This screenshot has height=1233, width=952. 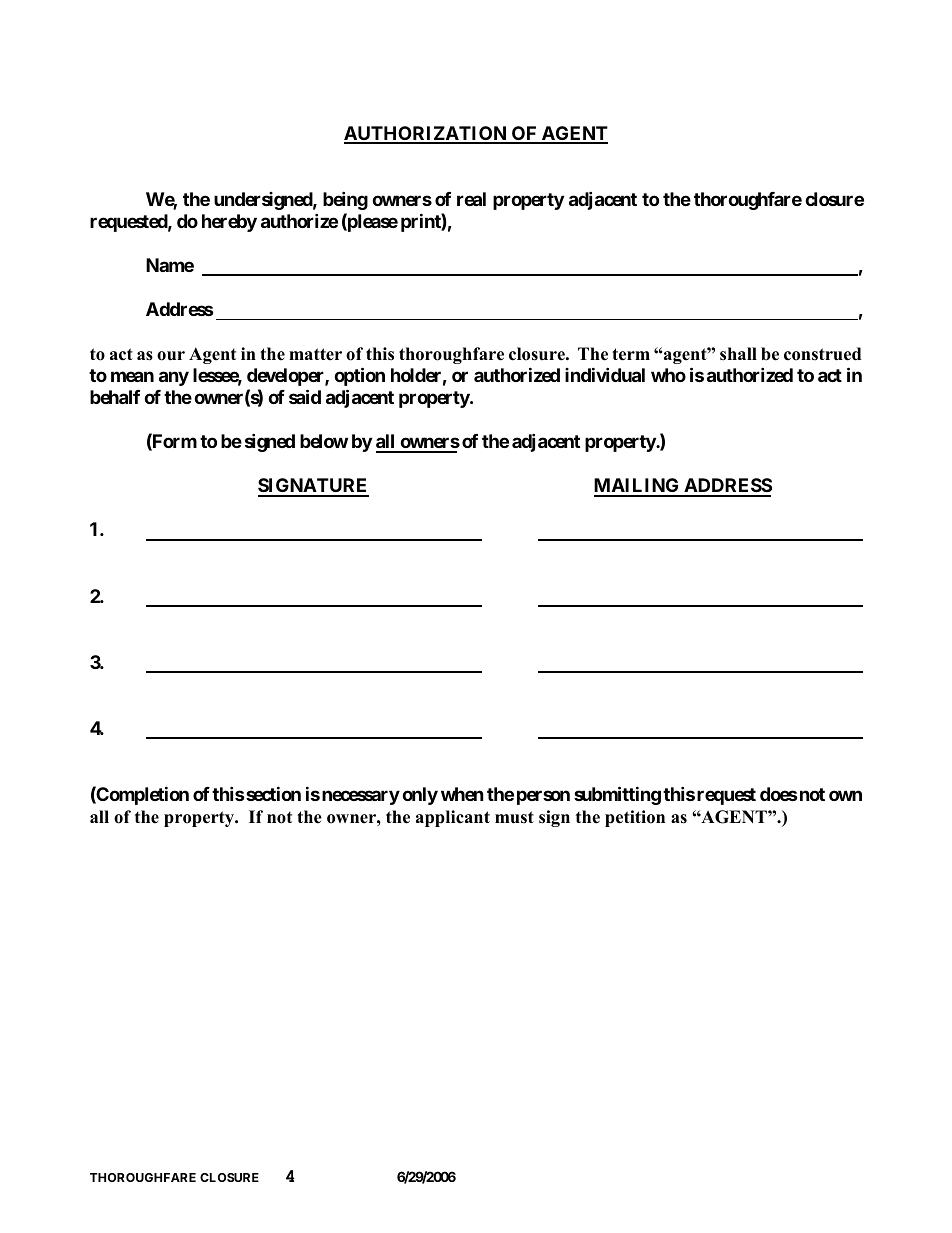 What do you see at coordinates (229, 223) in the screenshot?
I see `hereby` at bounding box center [229, 223].
